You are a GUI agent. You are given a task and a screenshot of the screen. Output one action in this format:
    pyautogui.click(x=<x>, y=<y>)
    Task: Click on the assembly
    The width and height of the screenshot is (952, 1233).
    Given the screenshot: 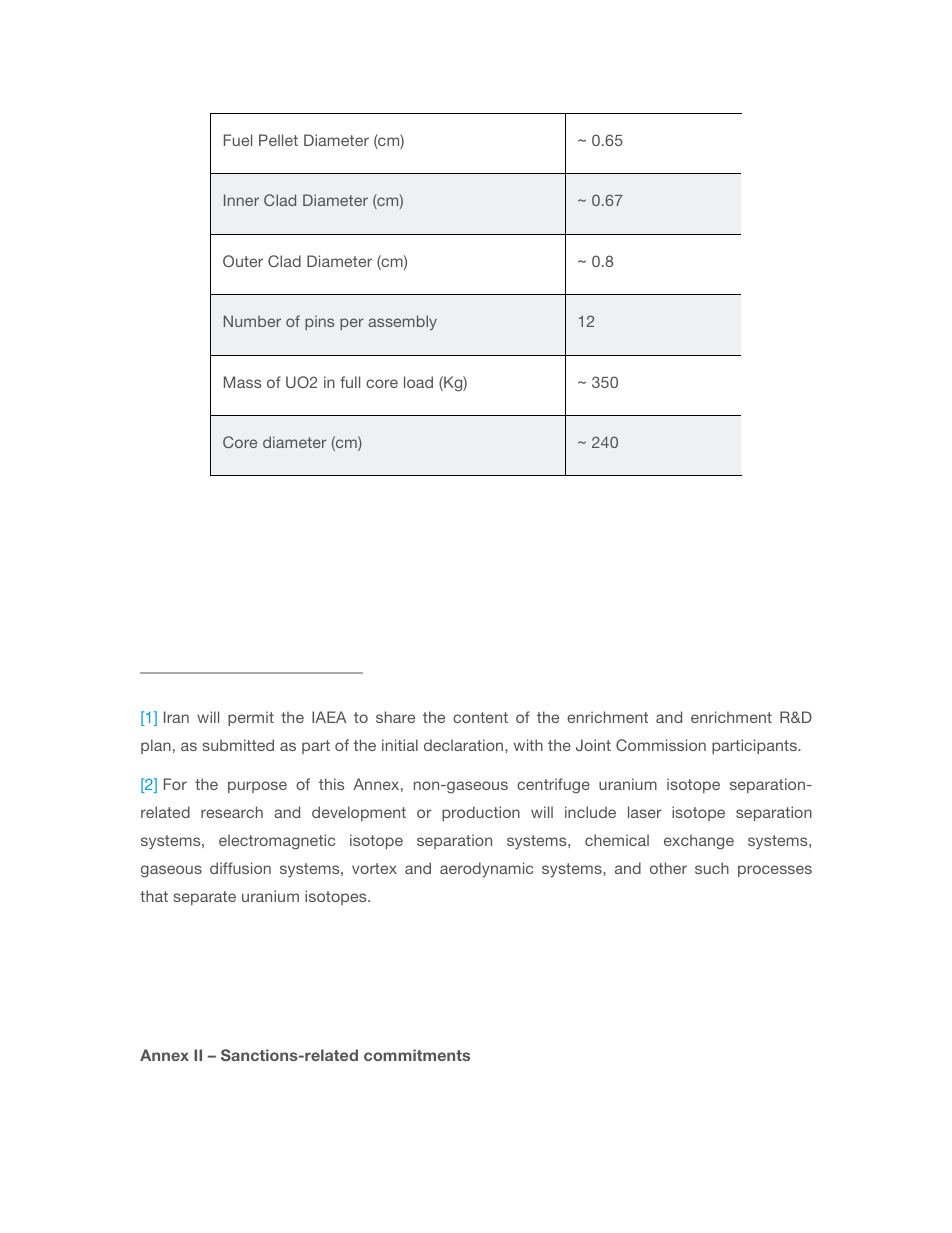 What is the action you would take?
    pyautogui.click(x=402, y=322)
